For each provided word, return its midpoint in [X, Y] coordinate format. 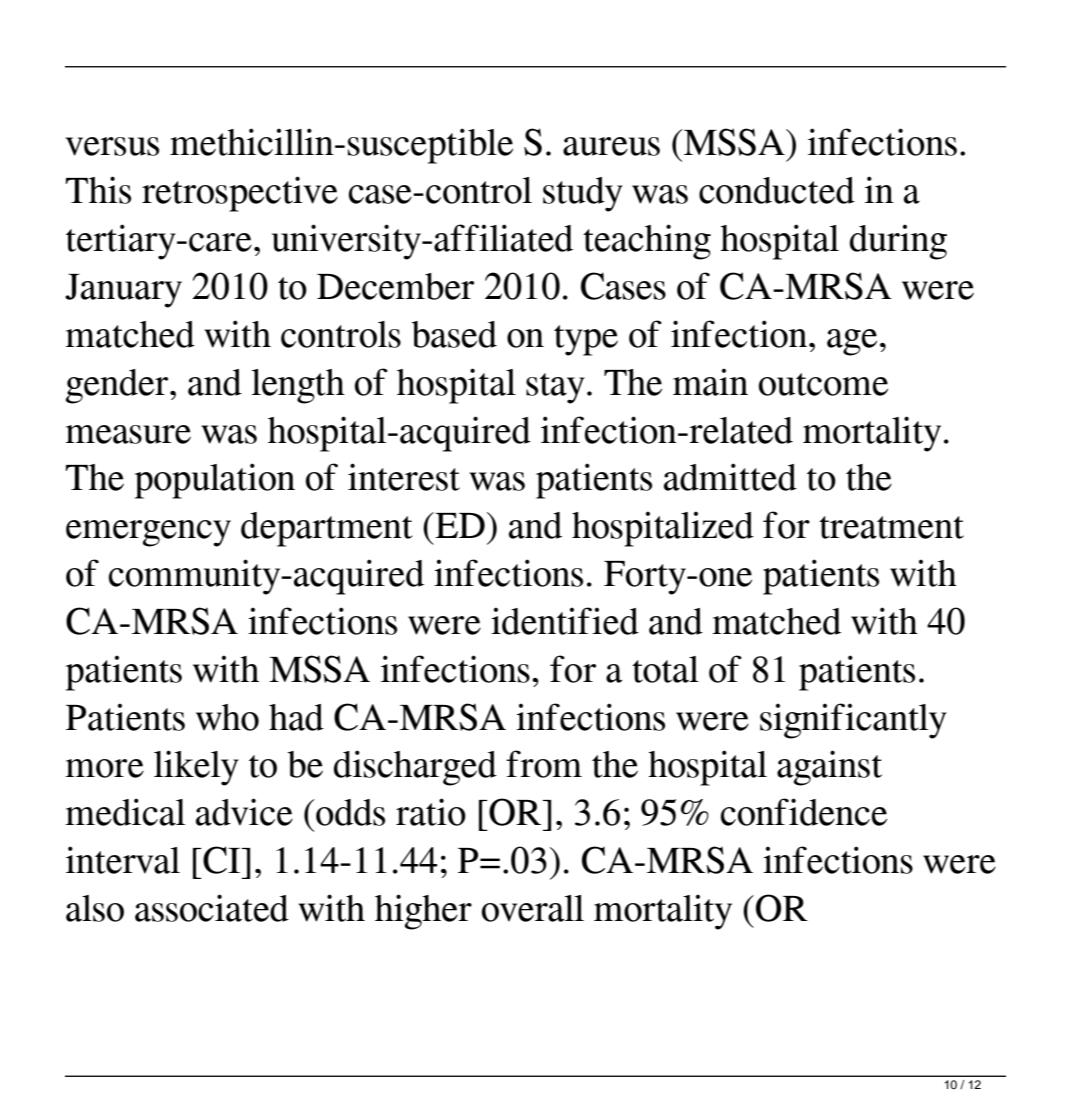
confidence [804, 812]
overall [533, 908]
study [583, 194]
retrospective [240, 194]
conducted [777, 190]
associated [212, 908]
